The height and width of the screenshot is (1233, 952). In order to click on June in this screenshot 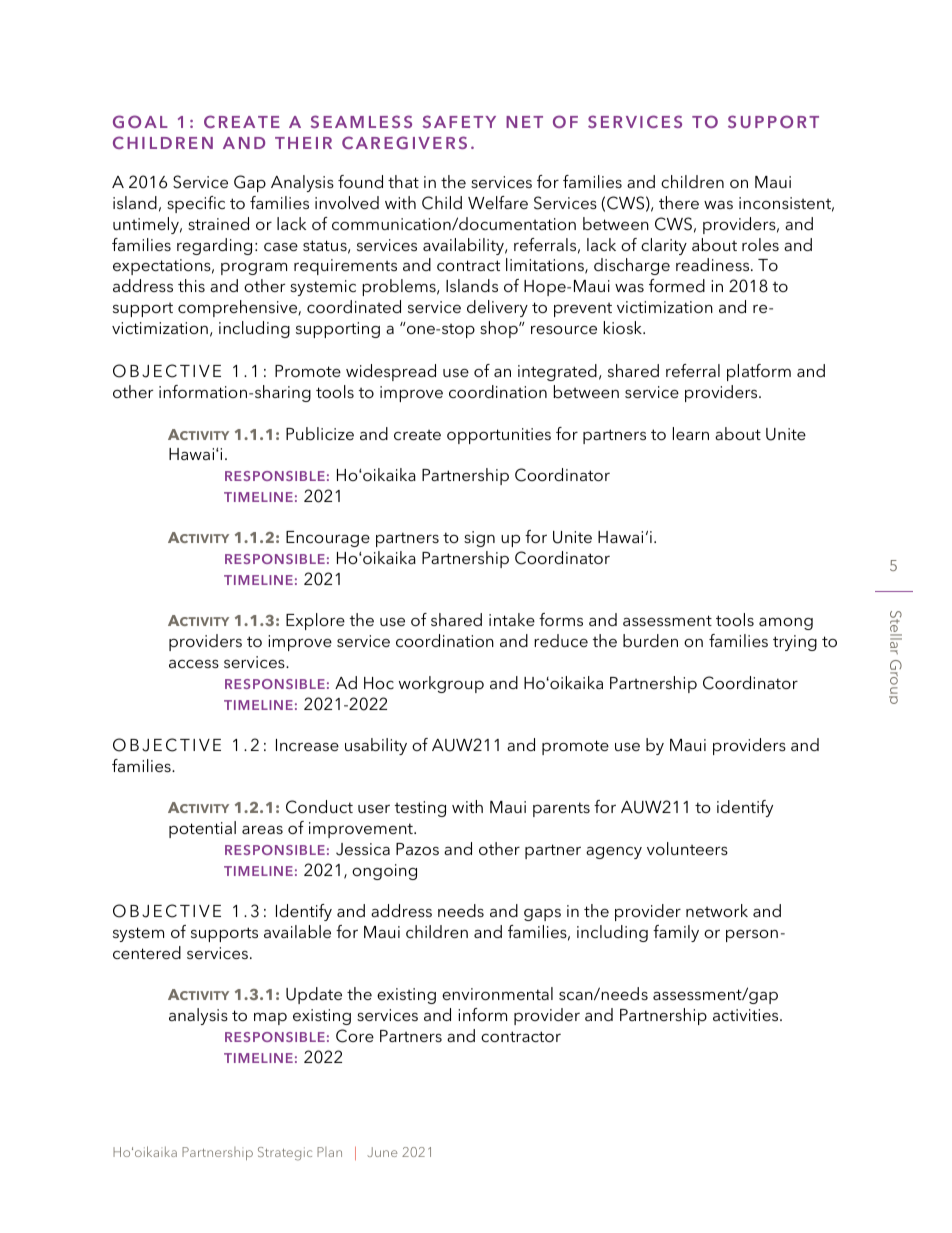, I will do `click(382, 1152)`.
